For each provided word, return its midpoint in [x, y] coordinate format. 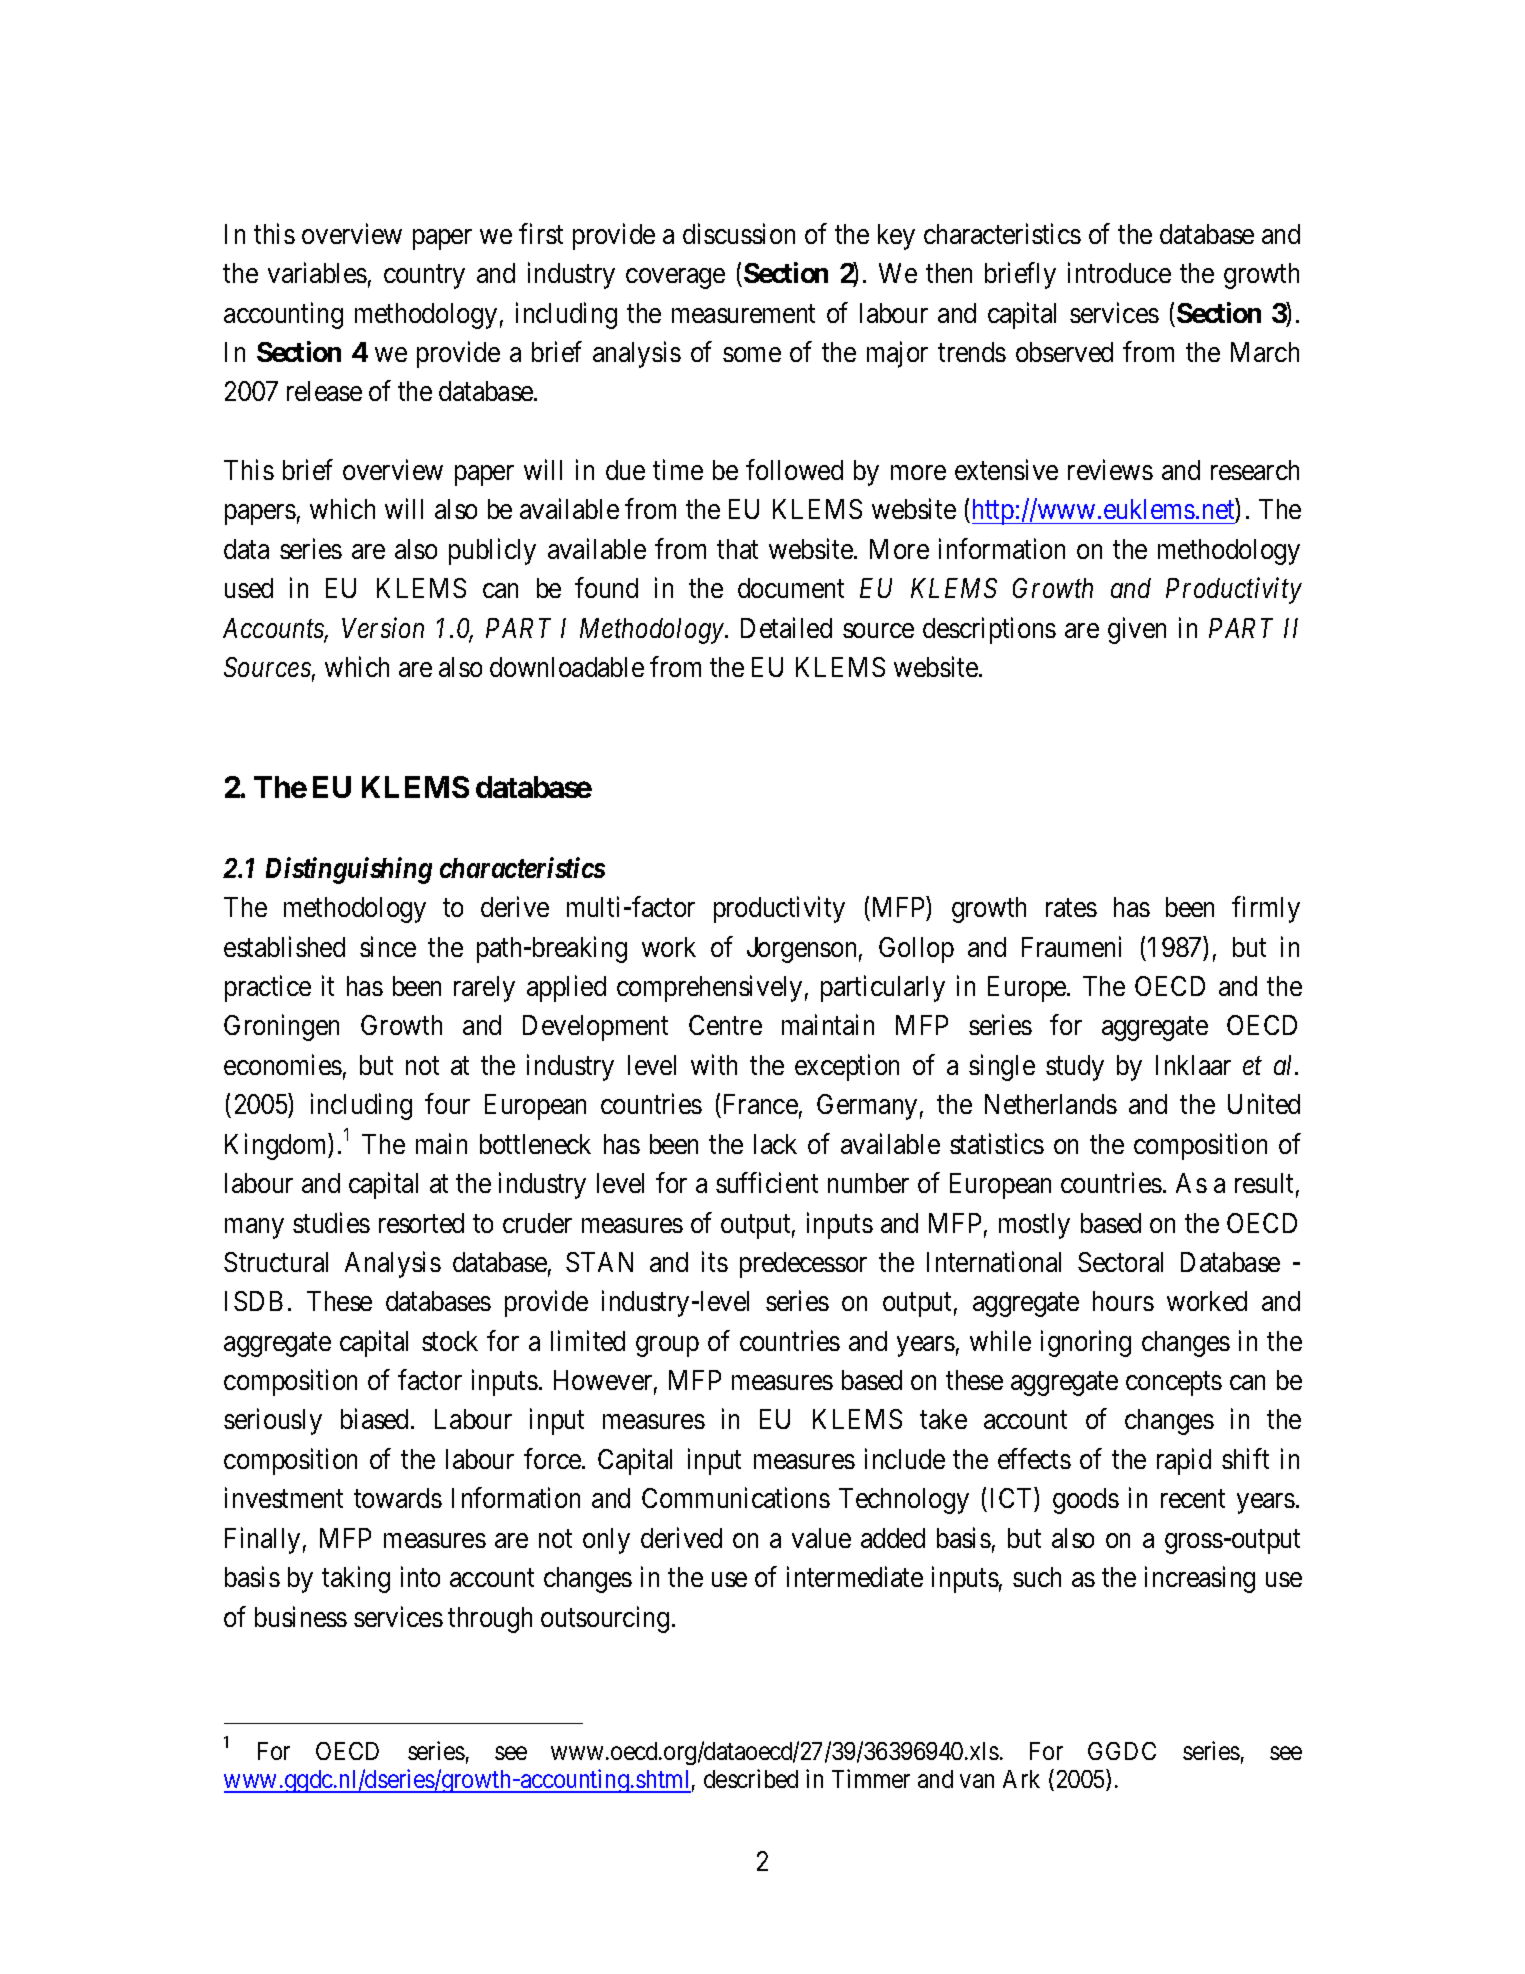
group [667, 1346]
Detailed [786, 627]
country [424, 277]
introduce [1119, 272]
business [301, 1616]
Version [383, 628]
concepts [1174, 1384]
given [1137, 630]
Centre [725, 1025]
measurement [743, 314]
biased [376, 1419]
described [751, 1778]
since [388, 946]
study [1075, 1068]
